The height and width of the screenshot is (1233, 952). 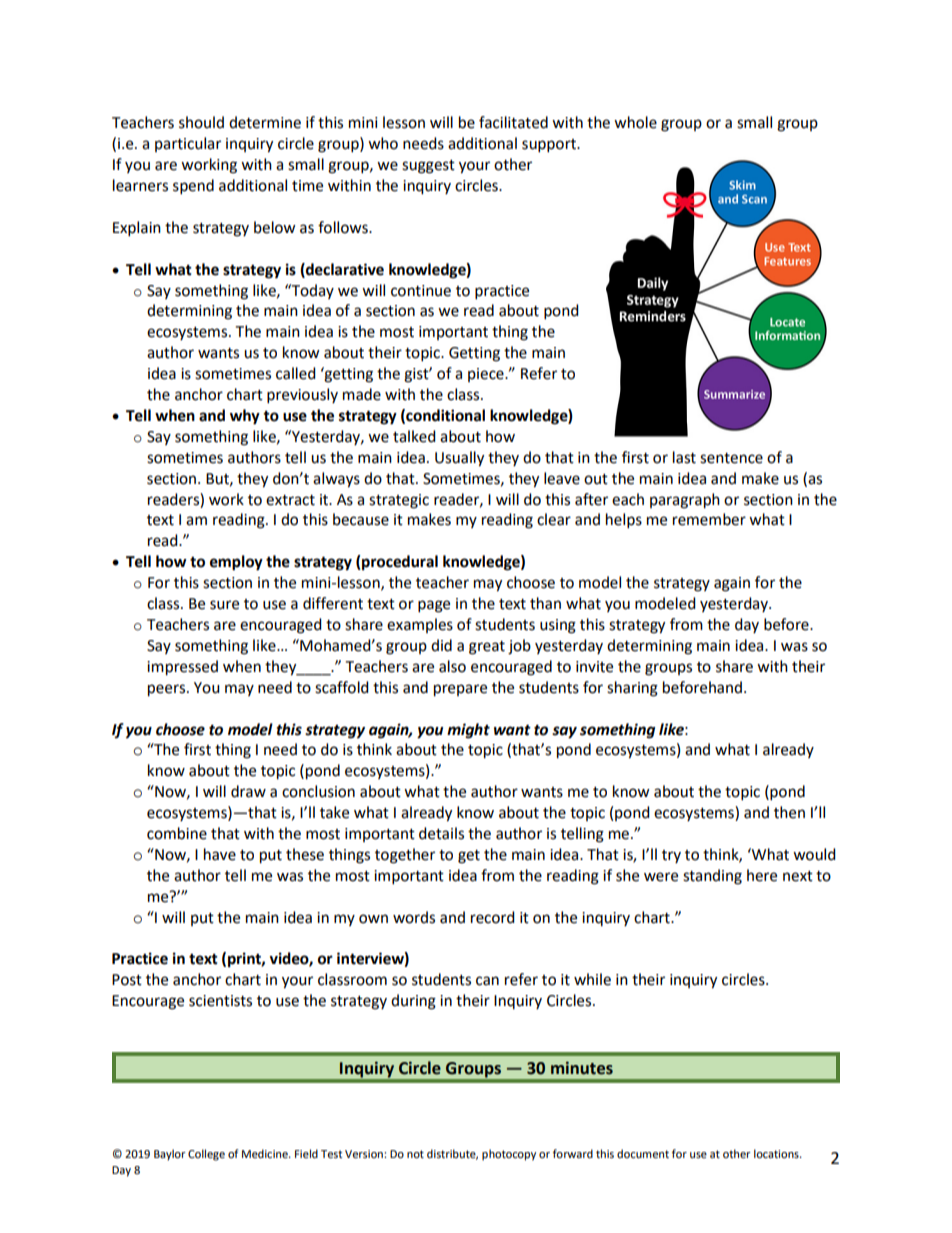 I want to click on sharing, so click(x=632, y=689).
